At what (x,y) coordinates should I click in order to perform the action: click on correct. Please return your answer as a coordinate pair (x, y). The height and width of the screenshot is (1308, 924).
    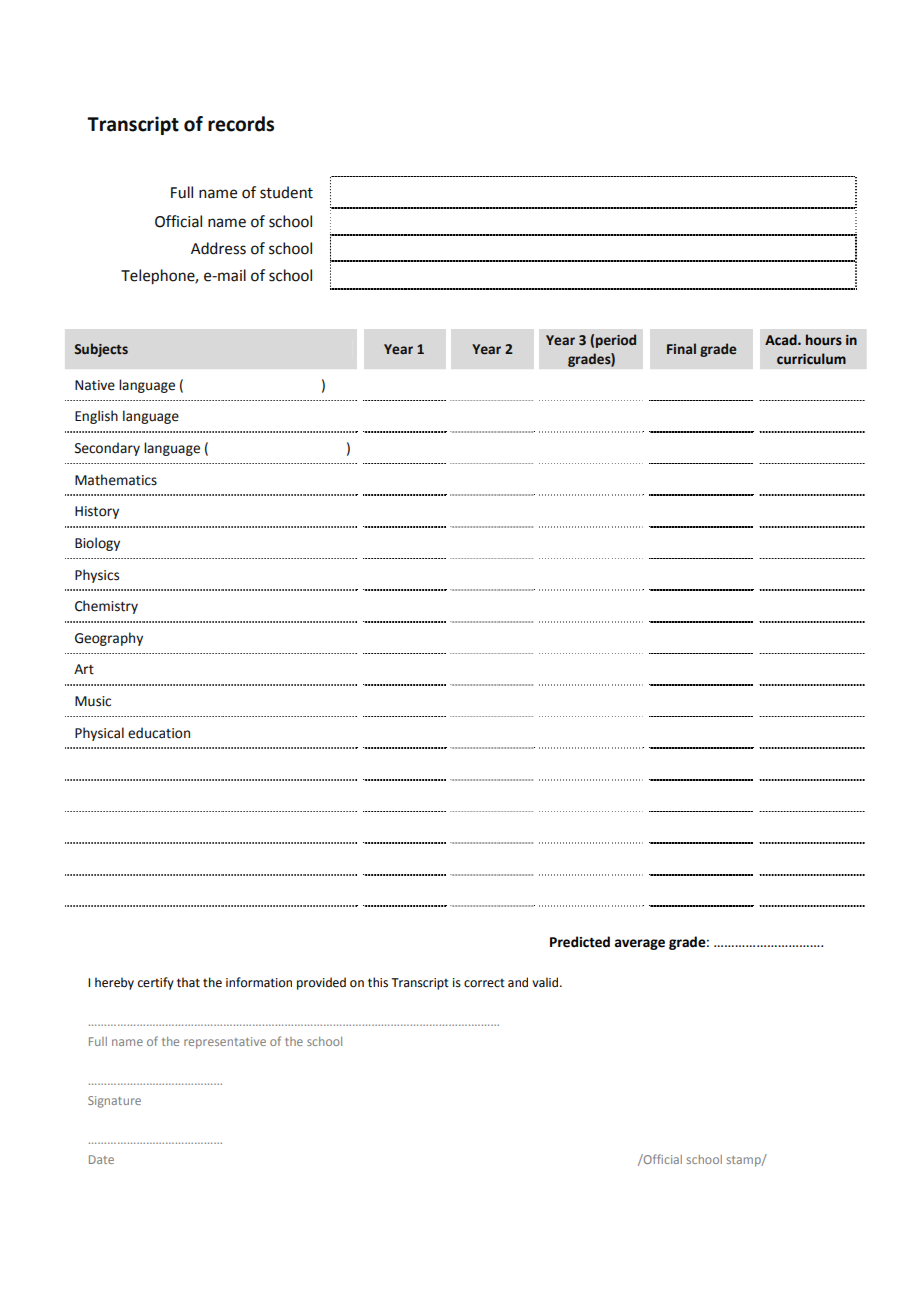
    Looking at the image, I should click on (484, 983).
